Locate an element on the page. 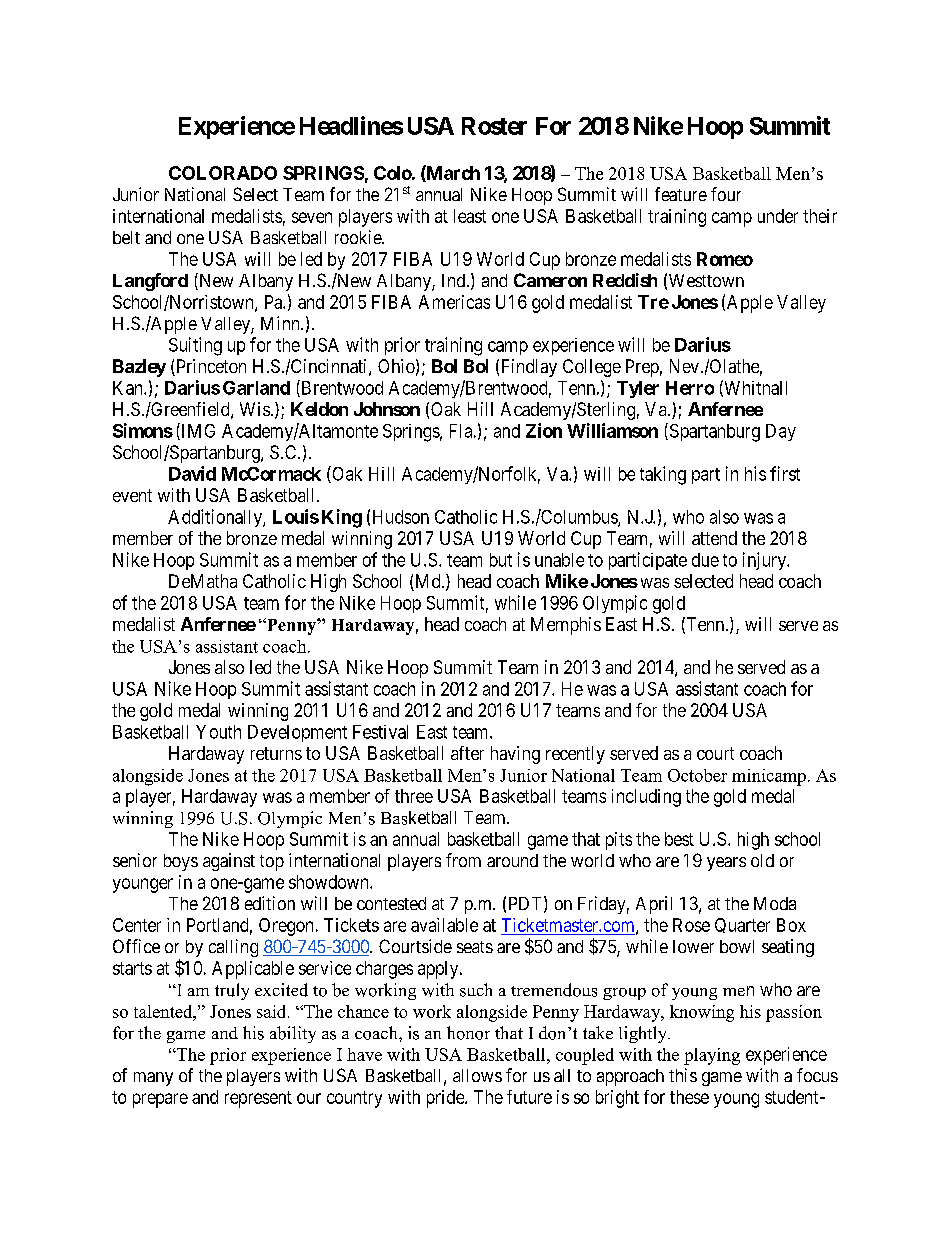 The width and height of the image is (952, 1233). allows is located at coordinates (477, 1075).
